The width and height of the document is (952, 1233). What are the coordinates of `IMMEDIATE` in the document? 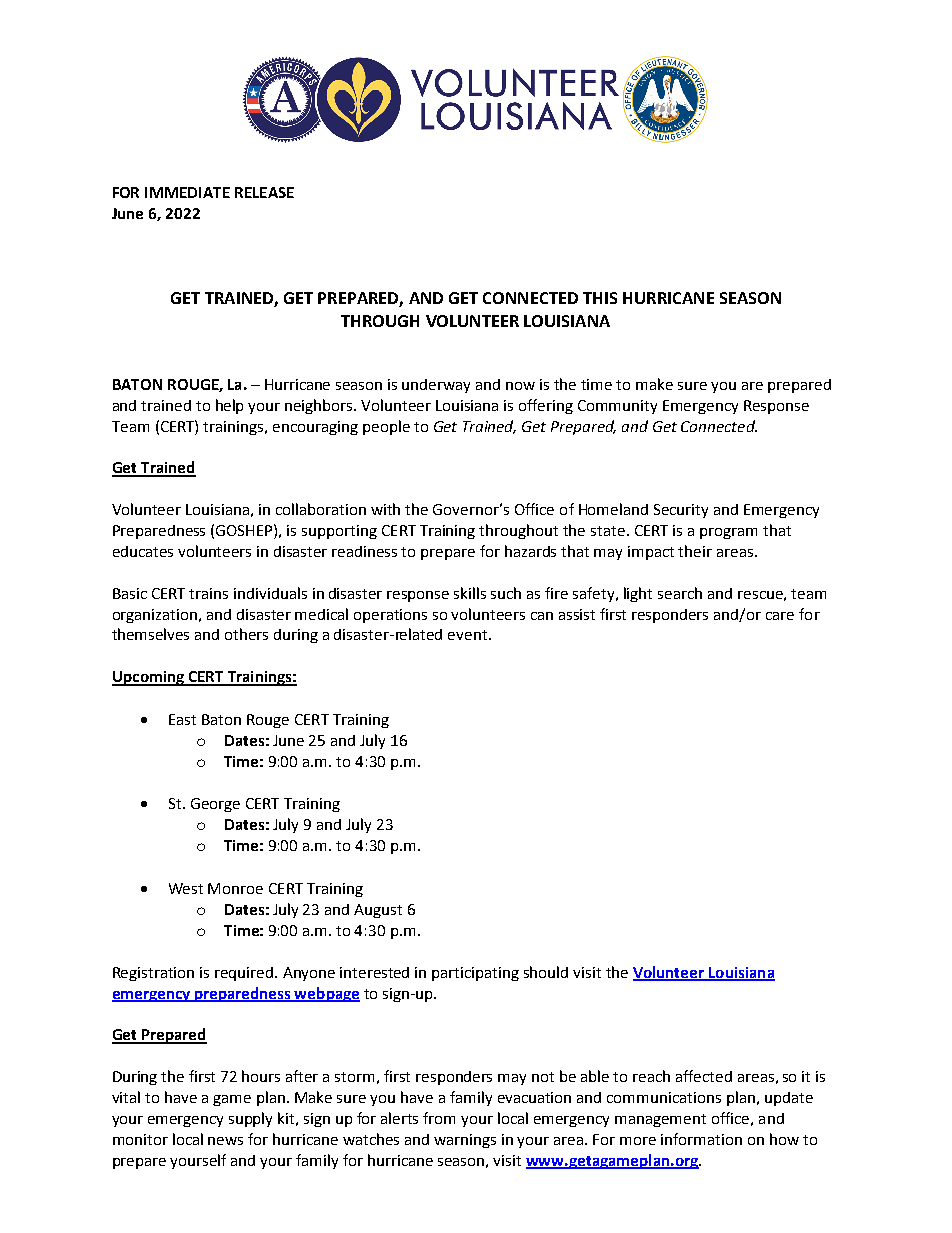 It's located at (187, 192).
